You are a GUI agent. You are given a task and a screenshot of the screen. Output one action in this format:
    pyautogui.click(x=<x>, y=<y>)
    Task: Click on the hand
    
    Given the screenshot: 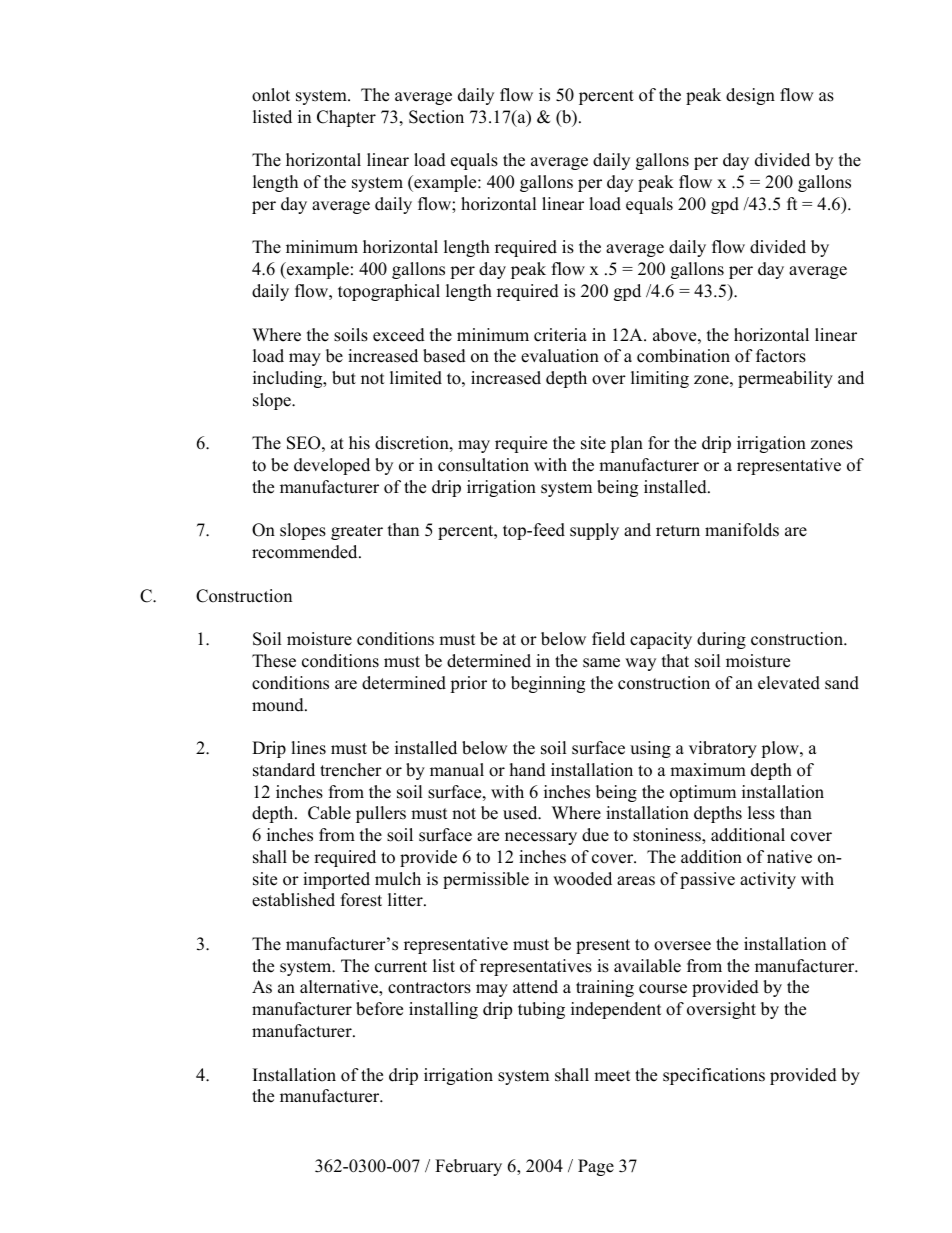 What is the action you would take?
    pyautogui.click(x=528, y=770)
